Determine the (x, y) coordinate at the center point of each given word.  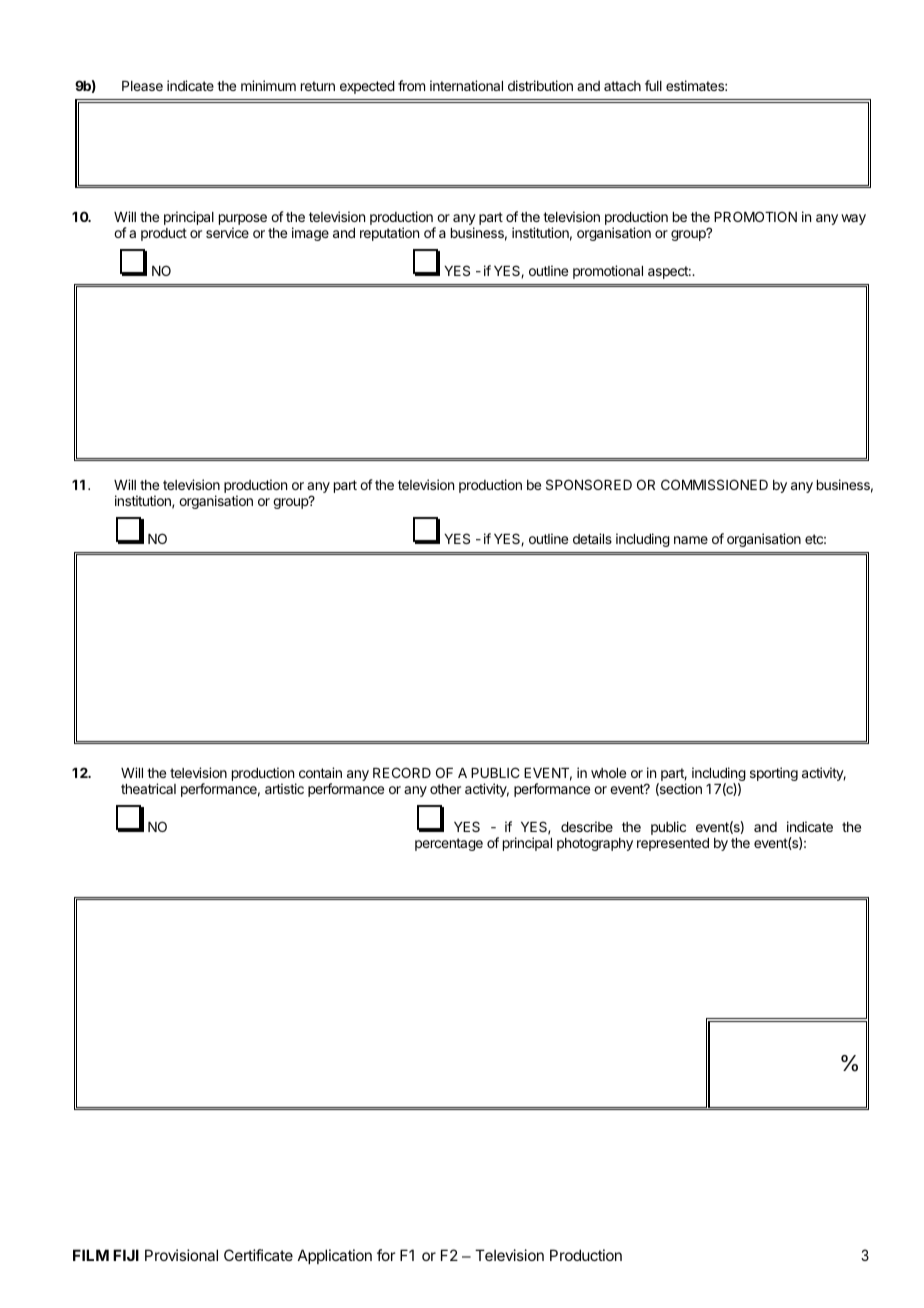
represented (673, 844)
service (227, 232)
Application (335, 1256)
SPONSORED (589, 484)
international (466, 85)
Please (142, 86)
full (653, 85)
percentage (449, 844)
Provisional (181, 1255)
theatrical (148, 788)
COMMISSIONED (714, 484)
